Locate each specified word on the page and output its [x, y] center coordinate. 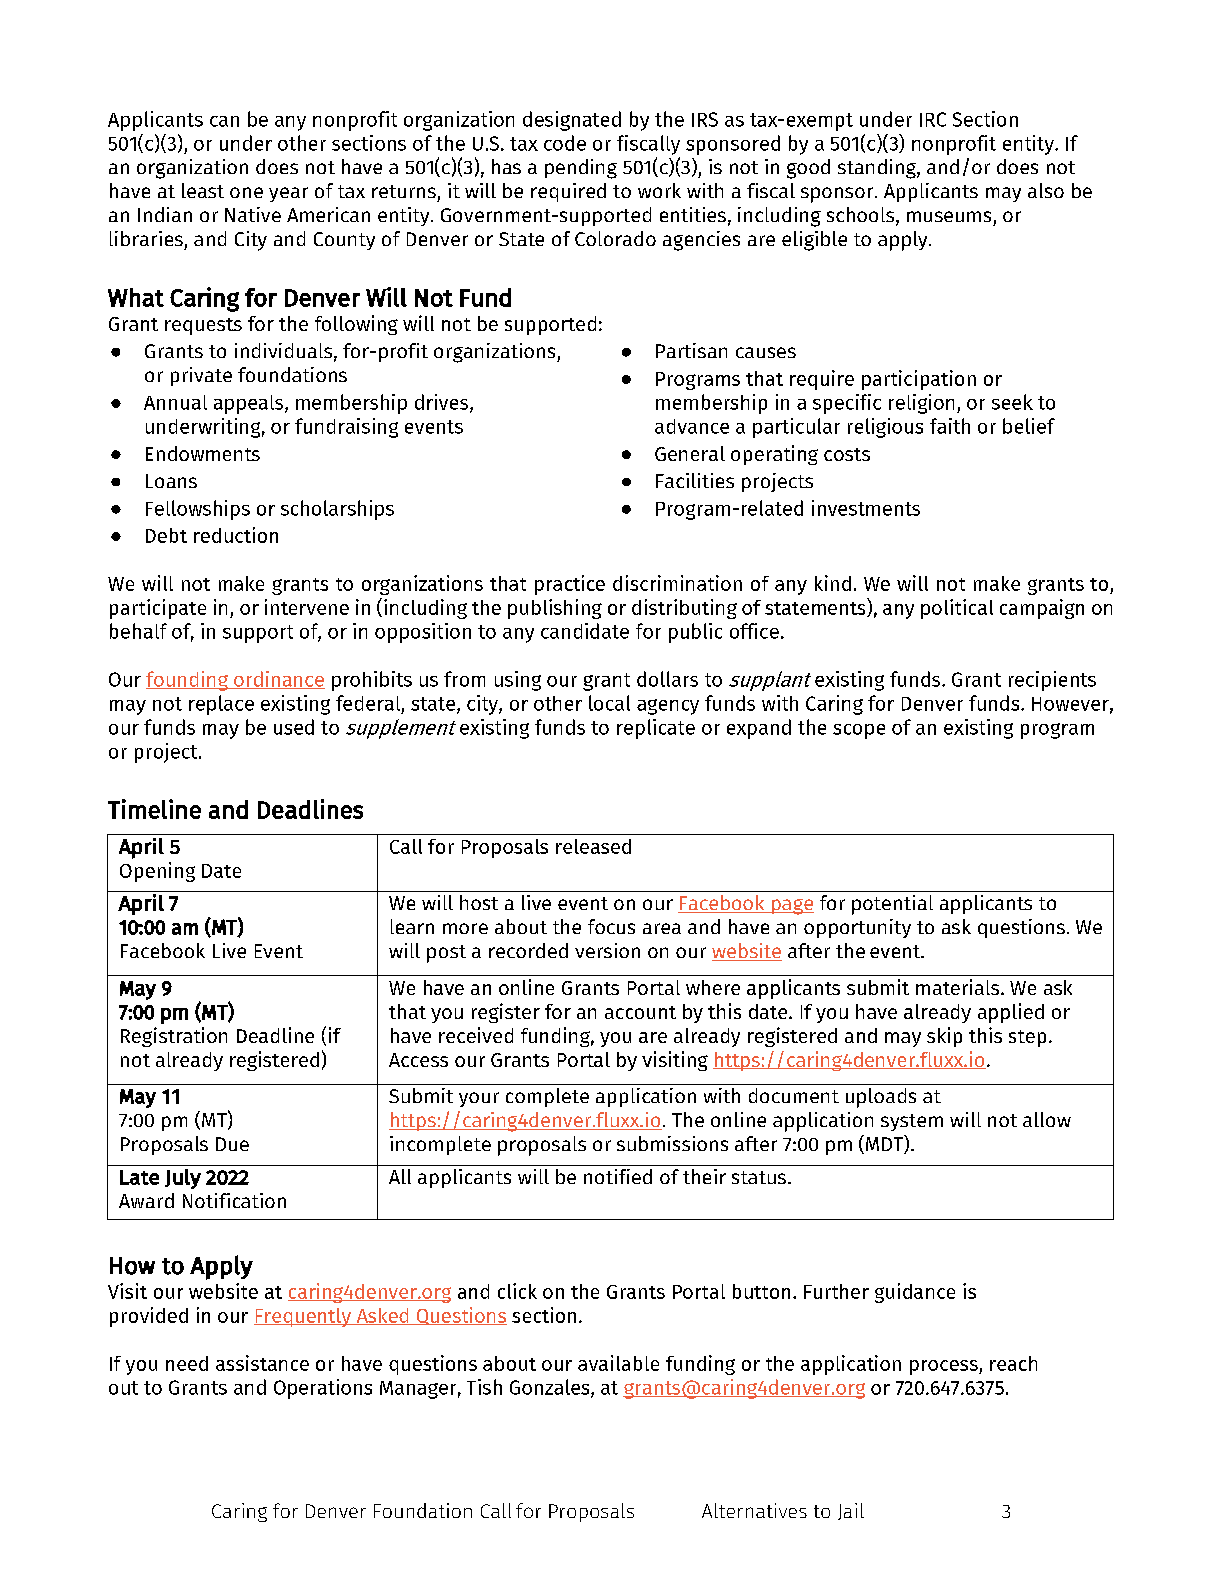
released [593, 846]
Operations [323, 1389]
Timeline [154, 809]
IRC [933, 119]
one [246, 192]
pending [581, 169]
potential [892, 905]
